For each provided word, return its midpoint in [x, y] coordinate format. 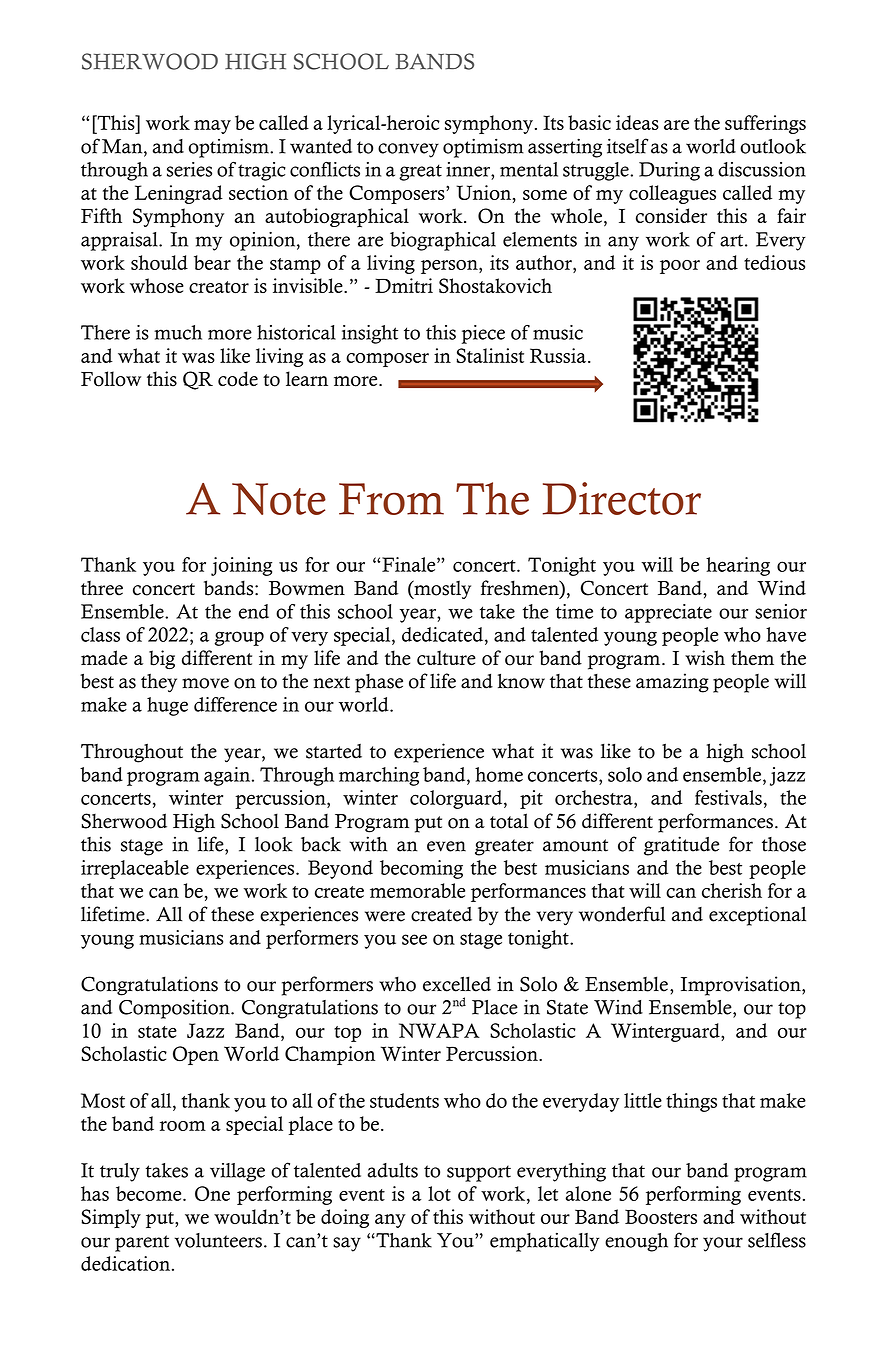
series [189, 169]
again [228, 776]
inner [469, 169]
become [150, 1193]
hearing [738, 566]
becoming [421, 869]
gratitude [681, 846]
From [391, 499]
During [669, 171]
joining [241, 566]
